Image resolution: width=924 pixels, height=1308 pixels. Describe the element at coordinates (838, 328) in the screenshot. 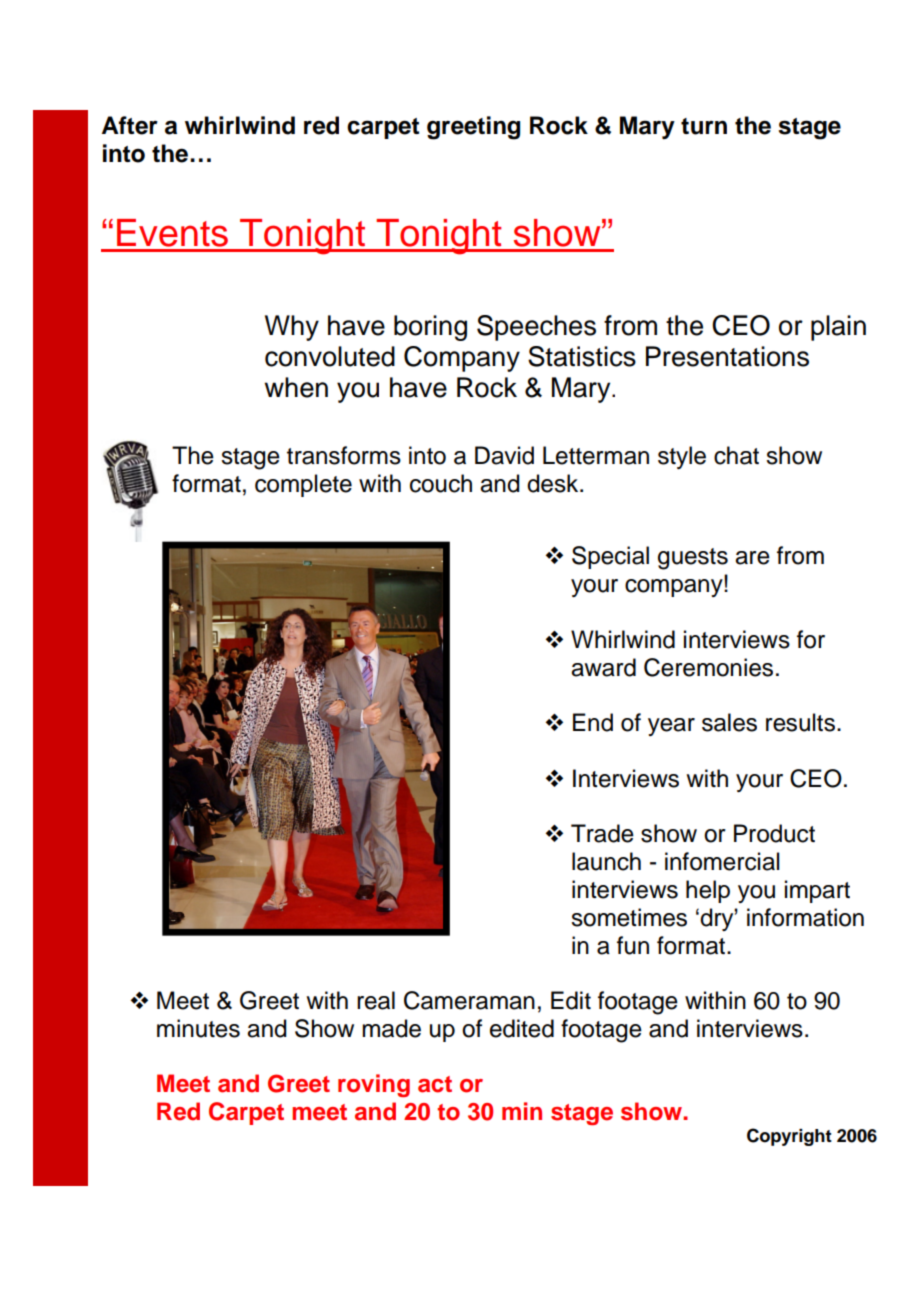

I see `plain` at that location.
